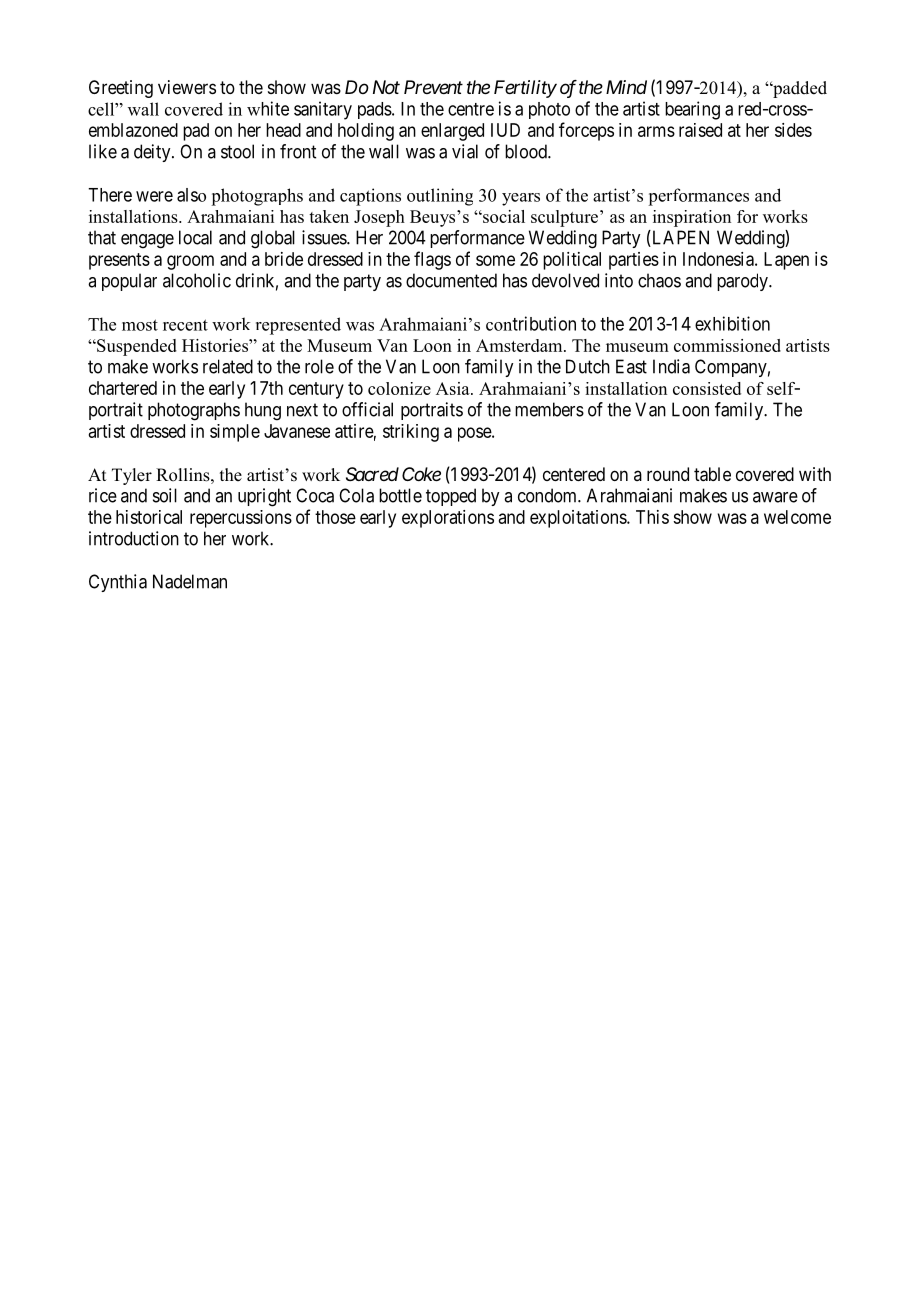 Image resolution: width=924 pixels, height=1308 pixels. I want to click on Asia, so click(454, 388).
